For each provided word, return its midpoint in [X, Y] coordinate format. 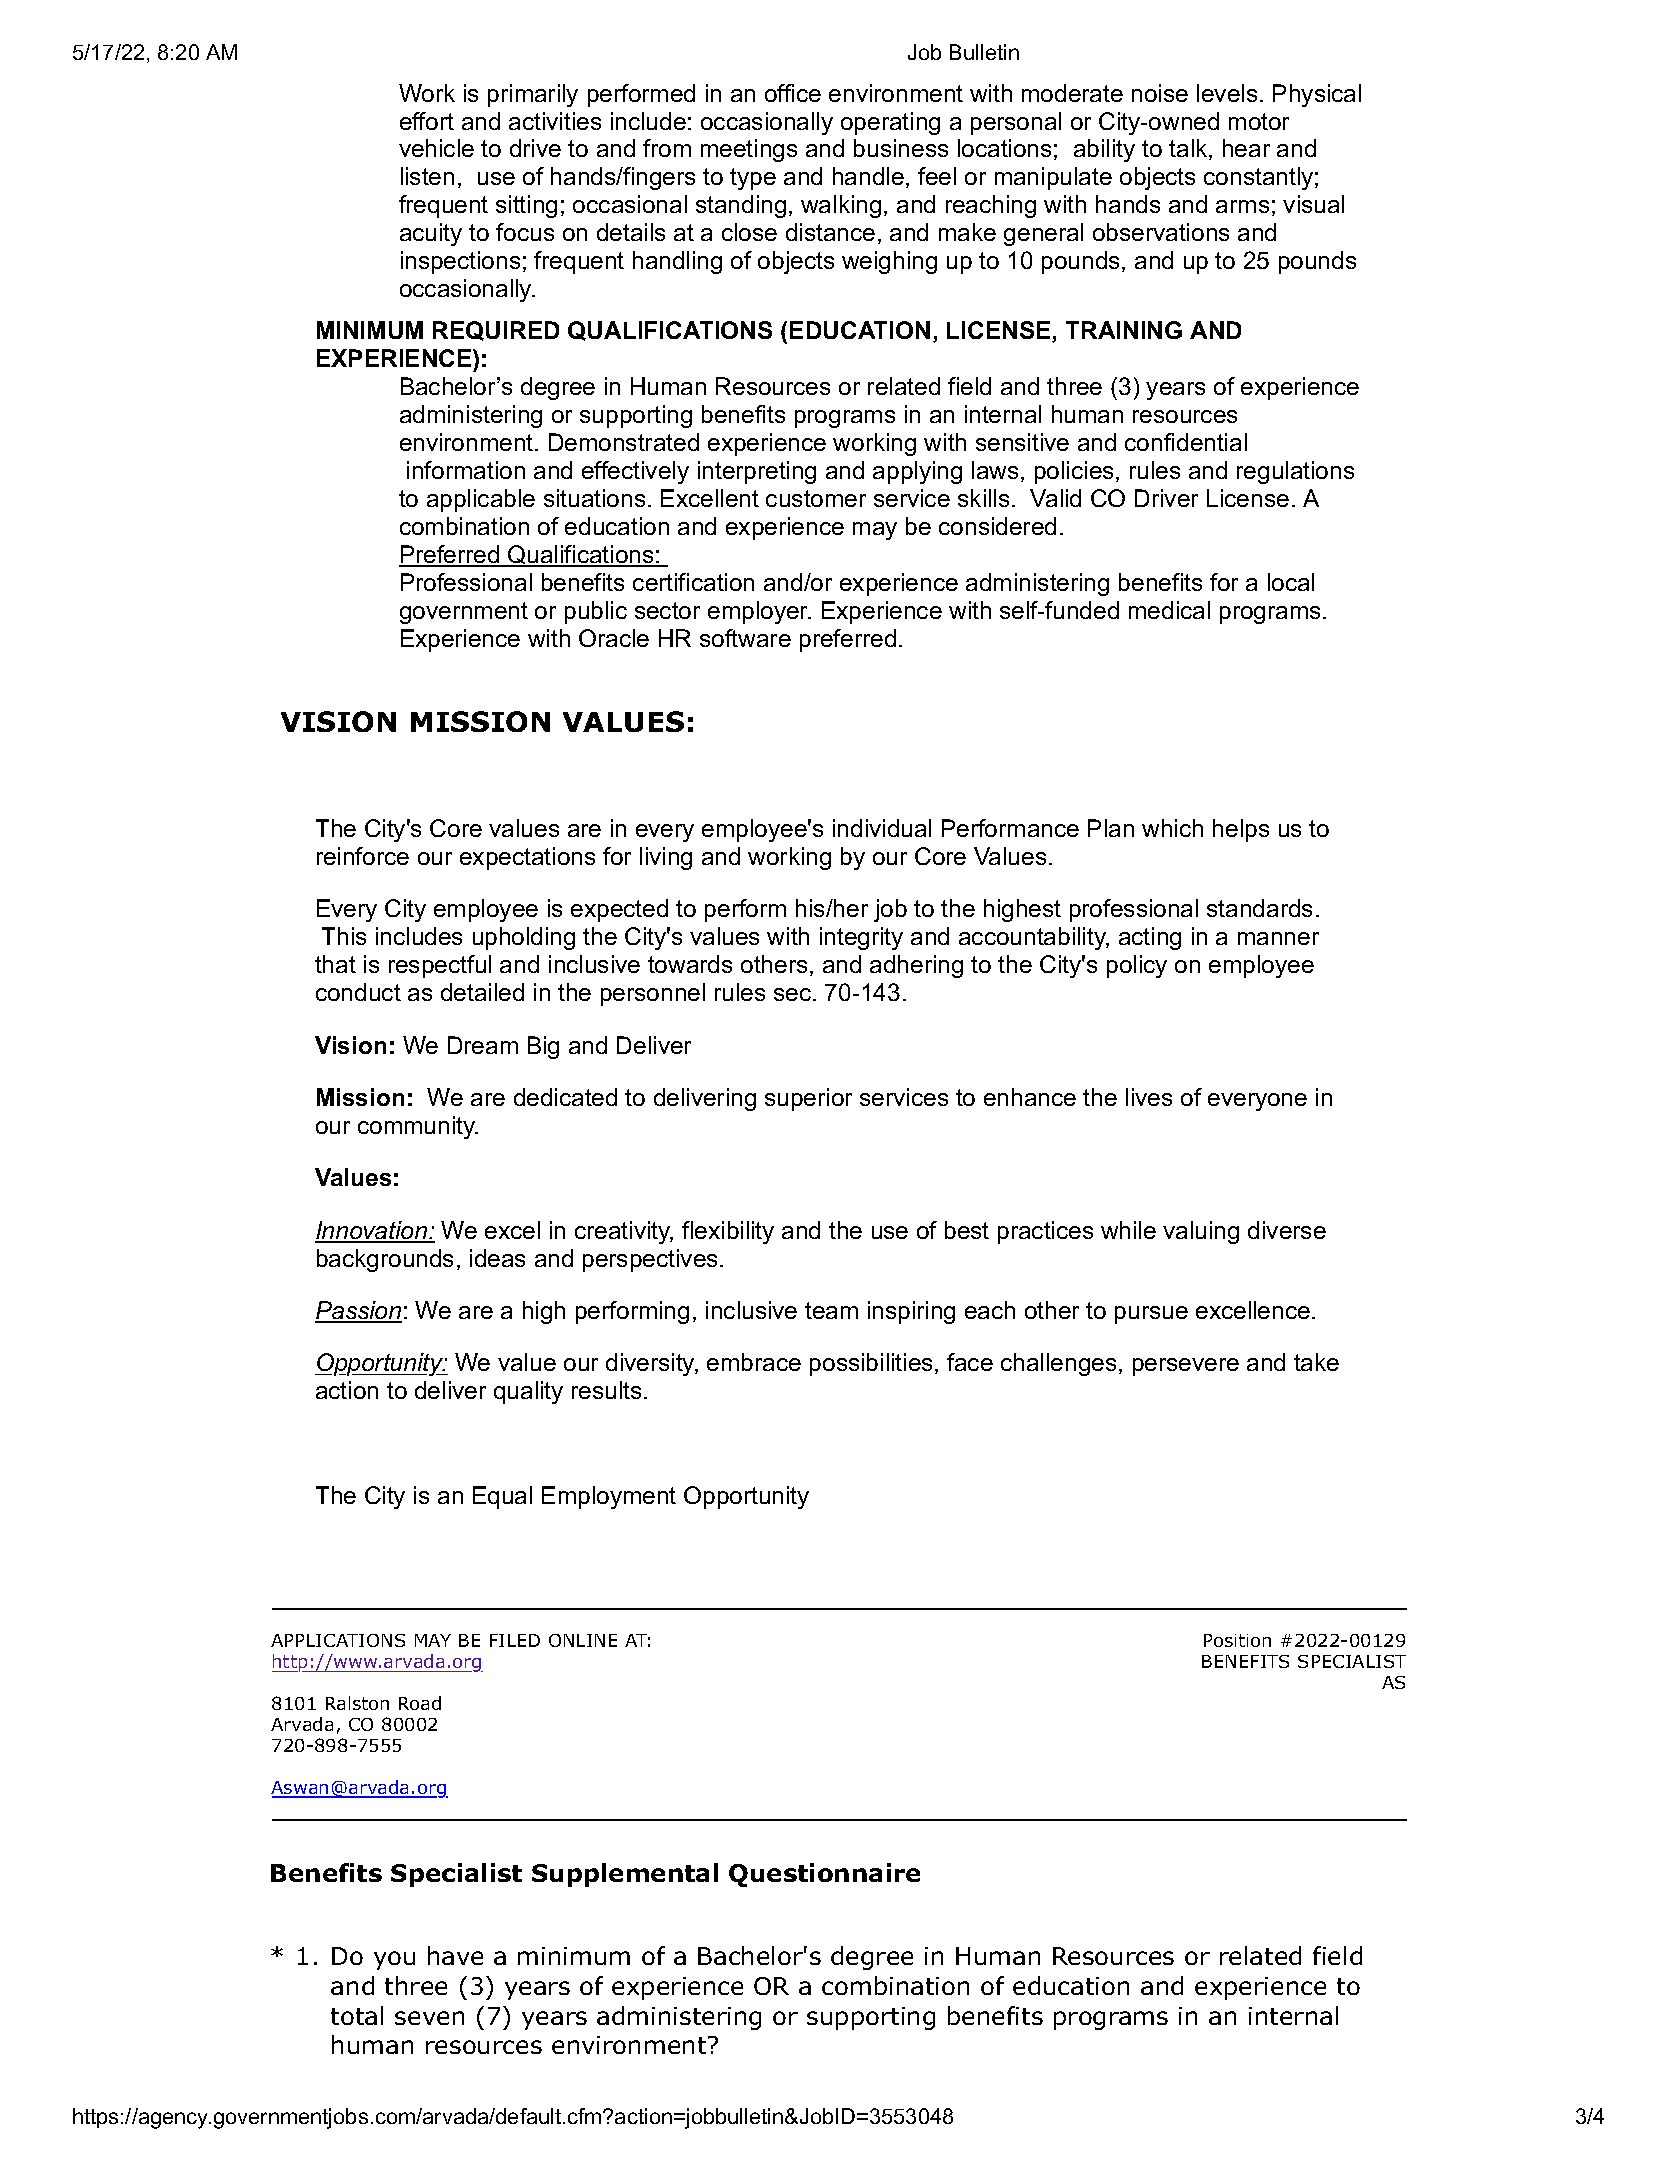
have [455, 1955]
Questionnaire [824, 1875]
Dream [483, 1045]
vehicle [436, 148]
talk [1188, 148]
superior [808, 1099]
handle [868, 176]
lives [1149, 1097]
